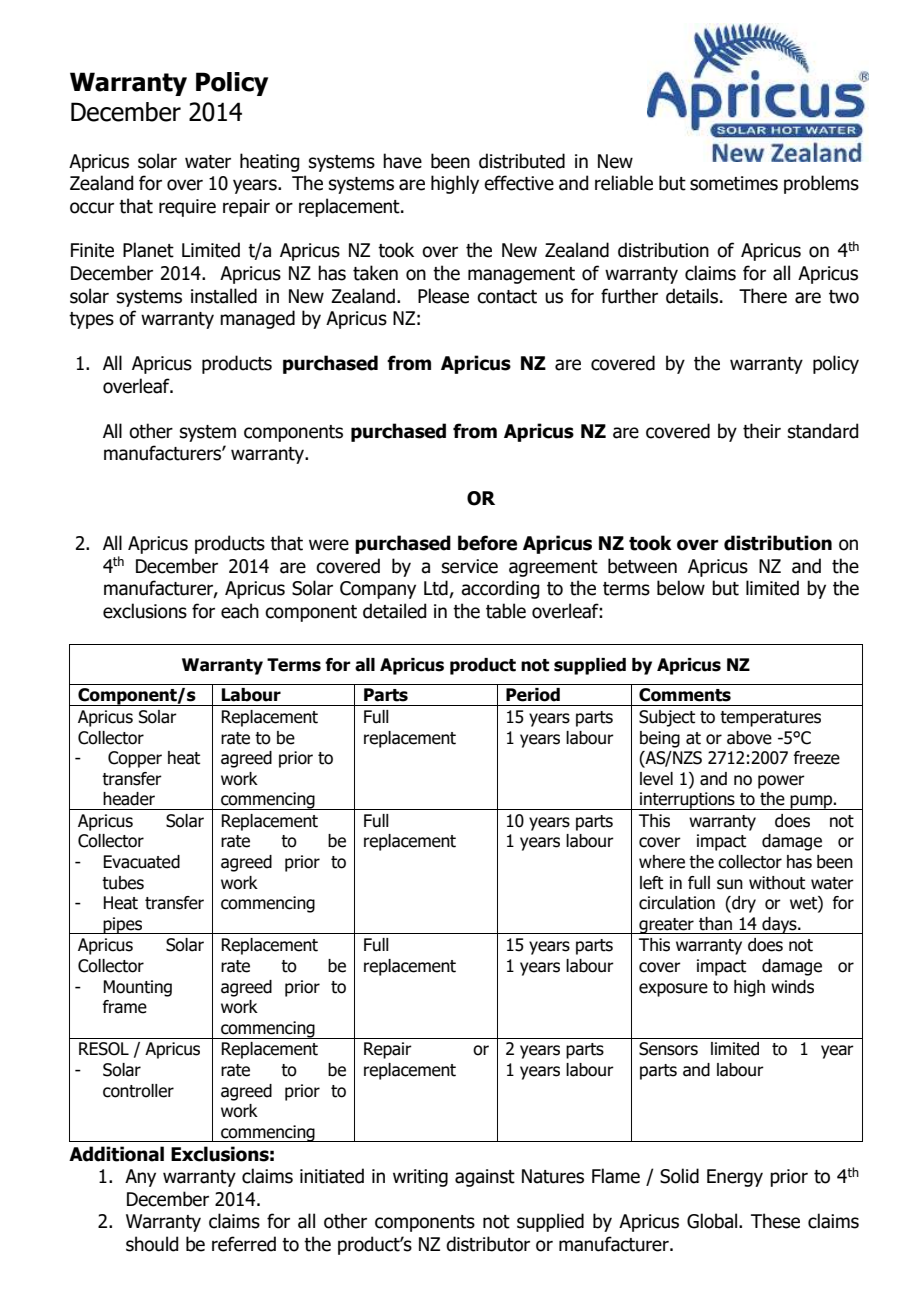 The width and height of the image is (924, 1308). Describe the element at coordinates (506, 611) in the image. I see `table` at that location.
